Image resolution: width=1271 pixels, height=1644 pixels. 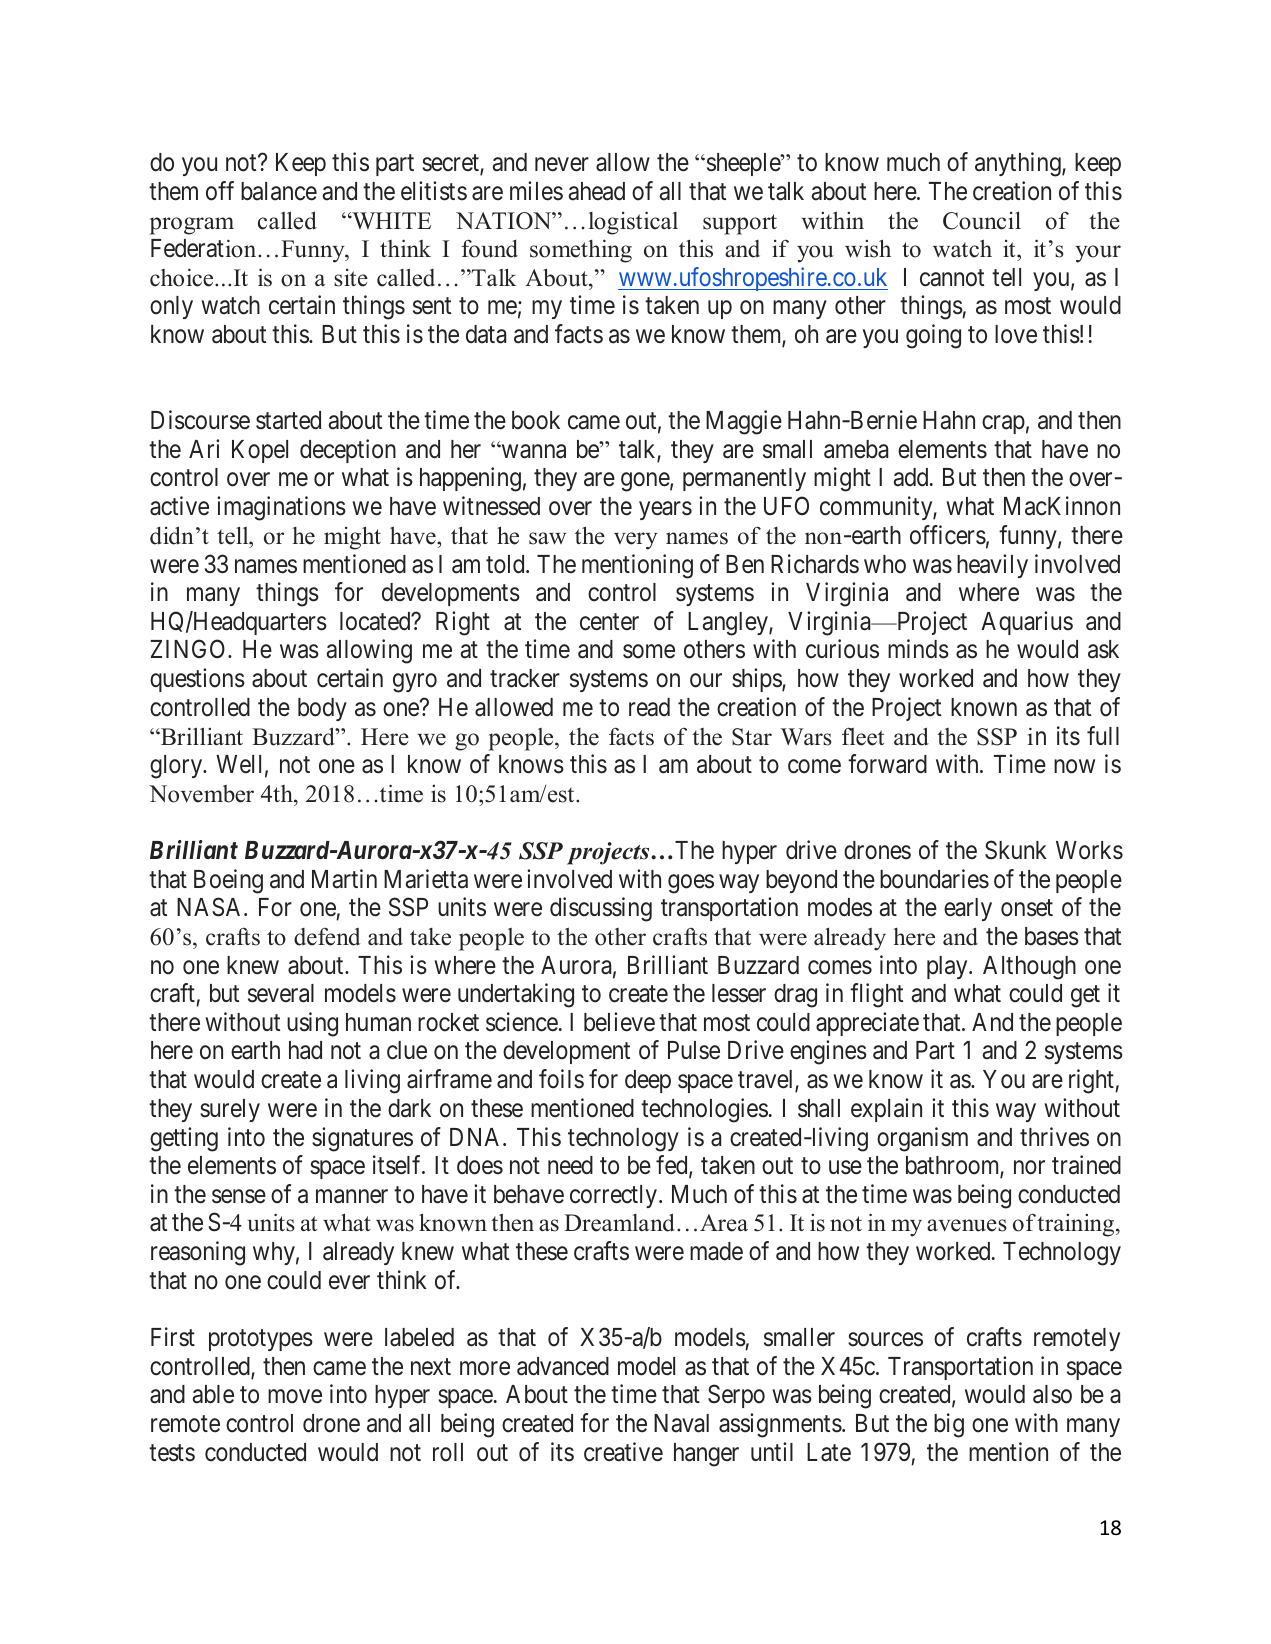 I want to click on big, so click(x=949, y=1425).
